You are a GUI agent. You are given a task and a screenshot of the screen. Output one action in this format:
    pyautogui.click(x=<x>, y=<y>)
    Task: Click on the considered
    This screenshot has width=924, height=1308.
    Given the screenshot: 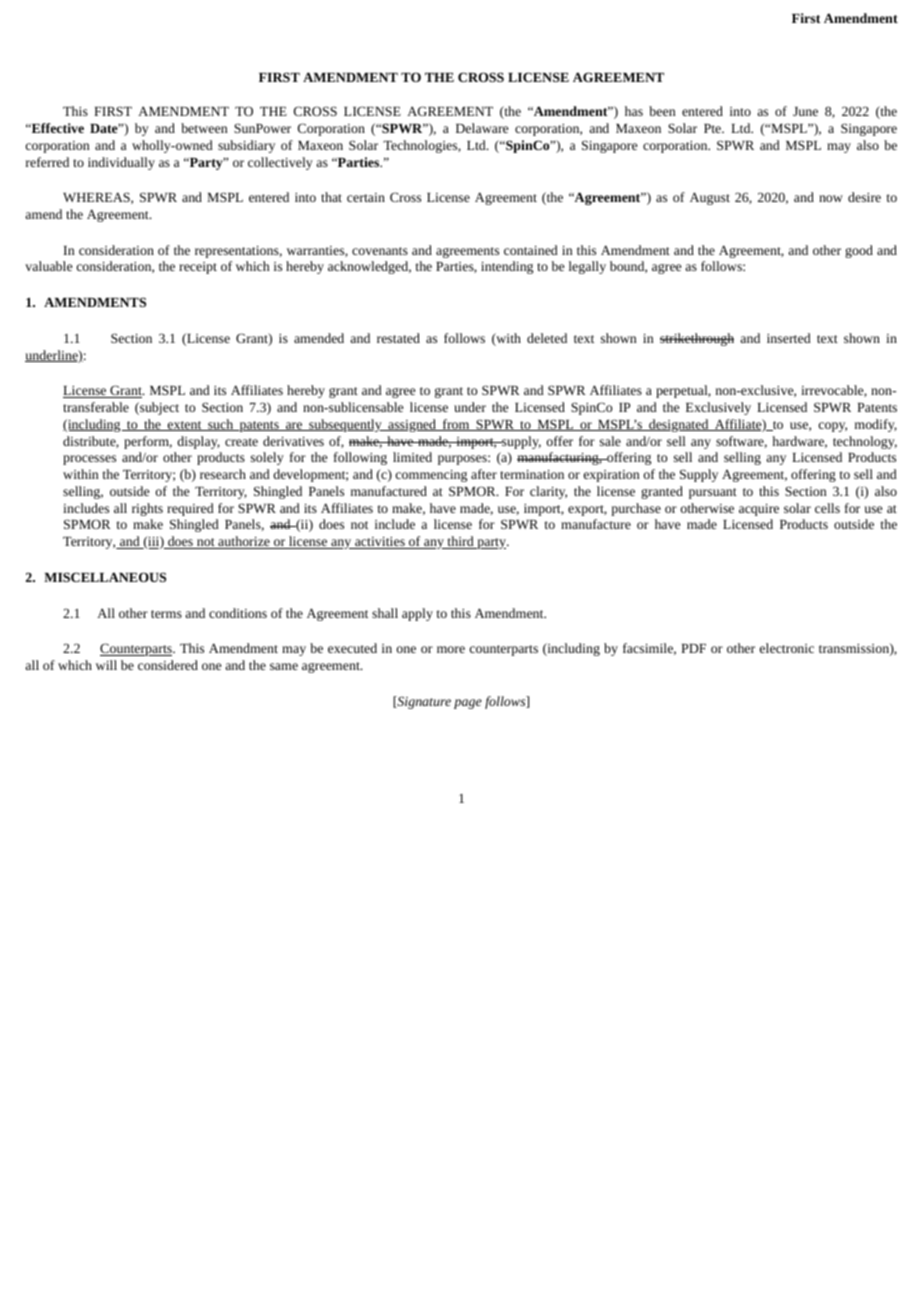 What is the action you would take?
    pyautogui.click(x=168, y=665)
